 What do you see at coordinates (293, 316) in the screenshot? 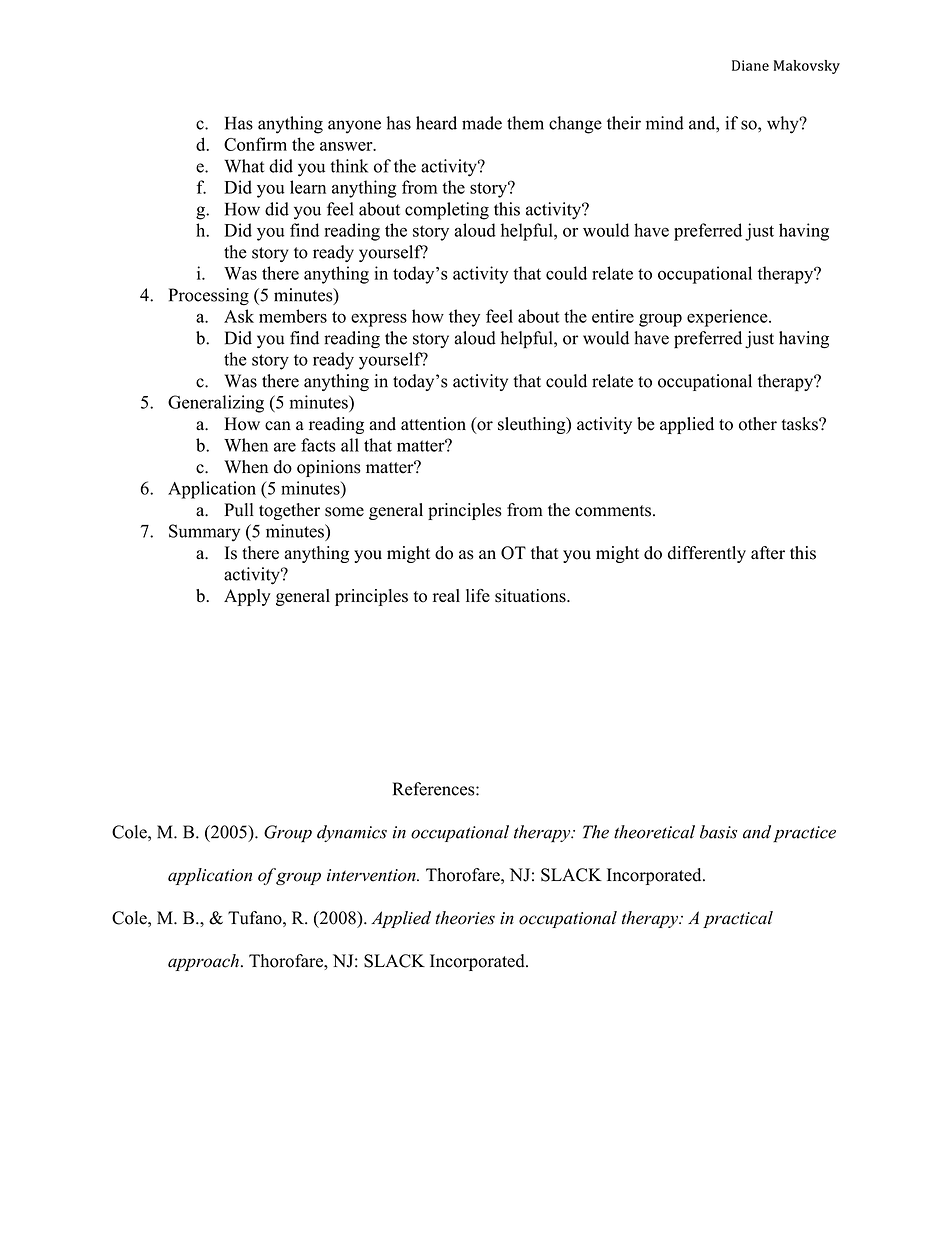
I see `members` at bounding box center [293, 316].
